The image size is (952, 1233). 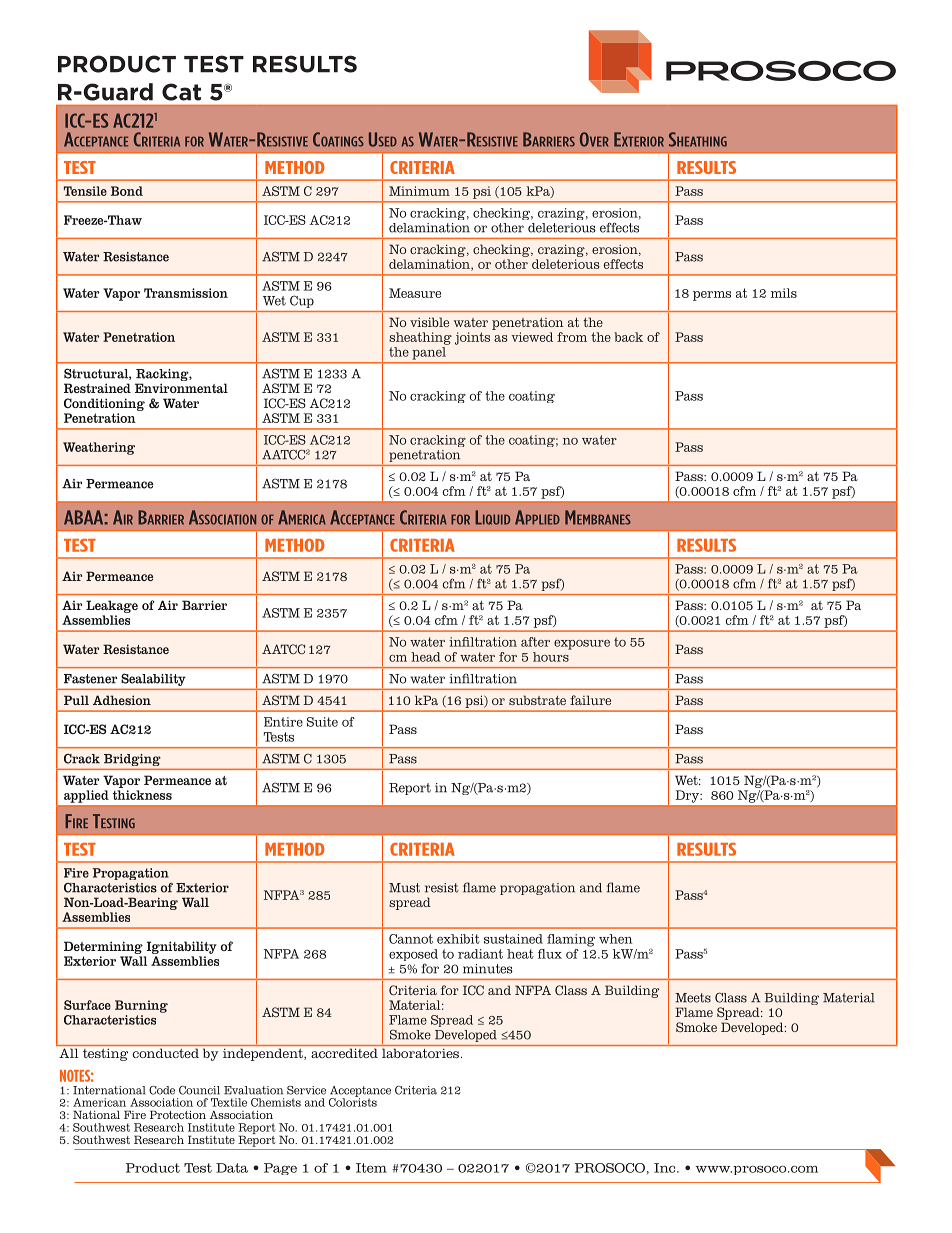 I want to click on Must, so click(x=404, y=888).
